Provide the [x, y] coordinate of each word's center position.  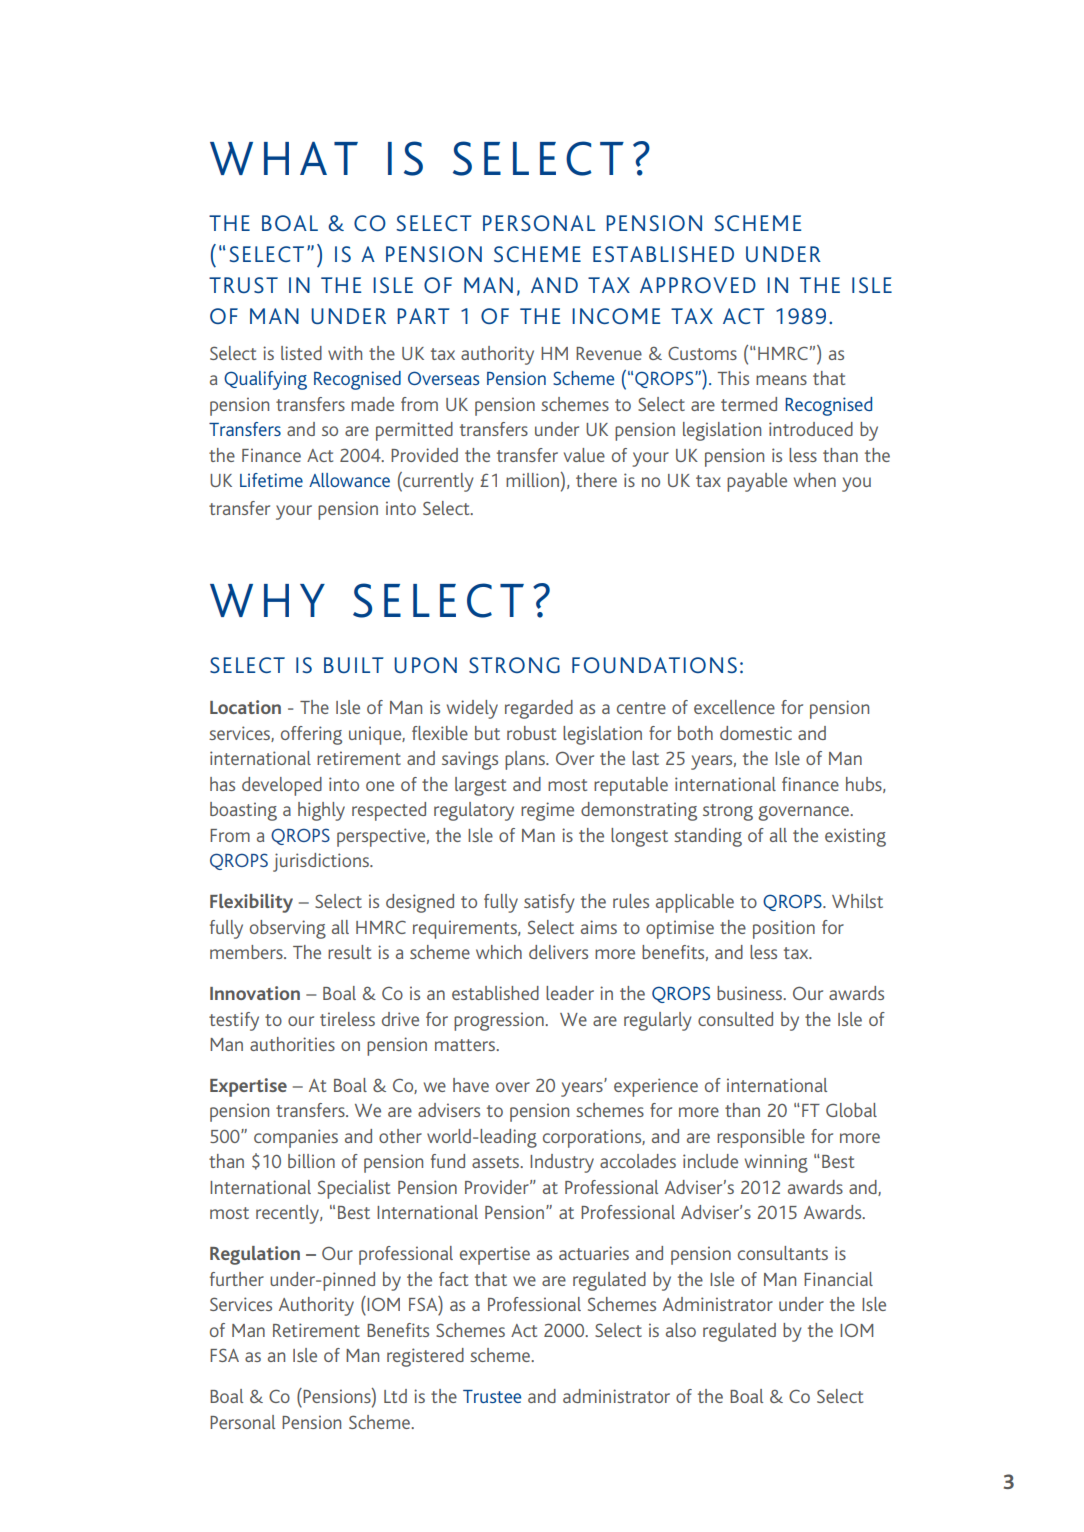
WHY [267, 600]
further [237, 1279]
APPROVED [698, 285]
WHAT [284, 158]
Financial [838, 1279]
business [751, 993]
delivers [558, 952]
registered [425, 1357]
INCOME [616, 316]
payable [757, 482]
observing [288, 929]
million [533, 479]
